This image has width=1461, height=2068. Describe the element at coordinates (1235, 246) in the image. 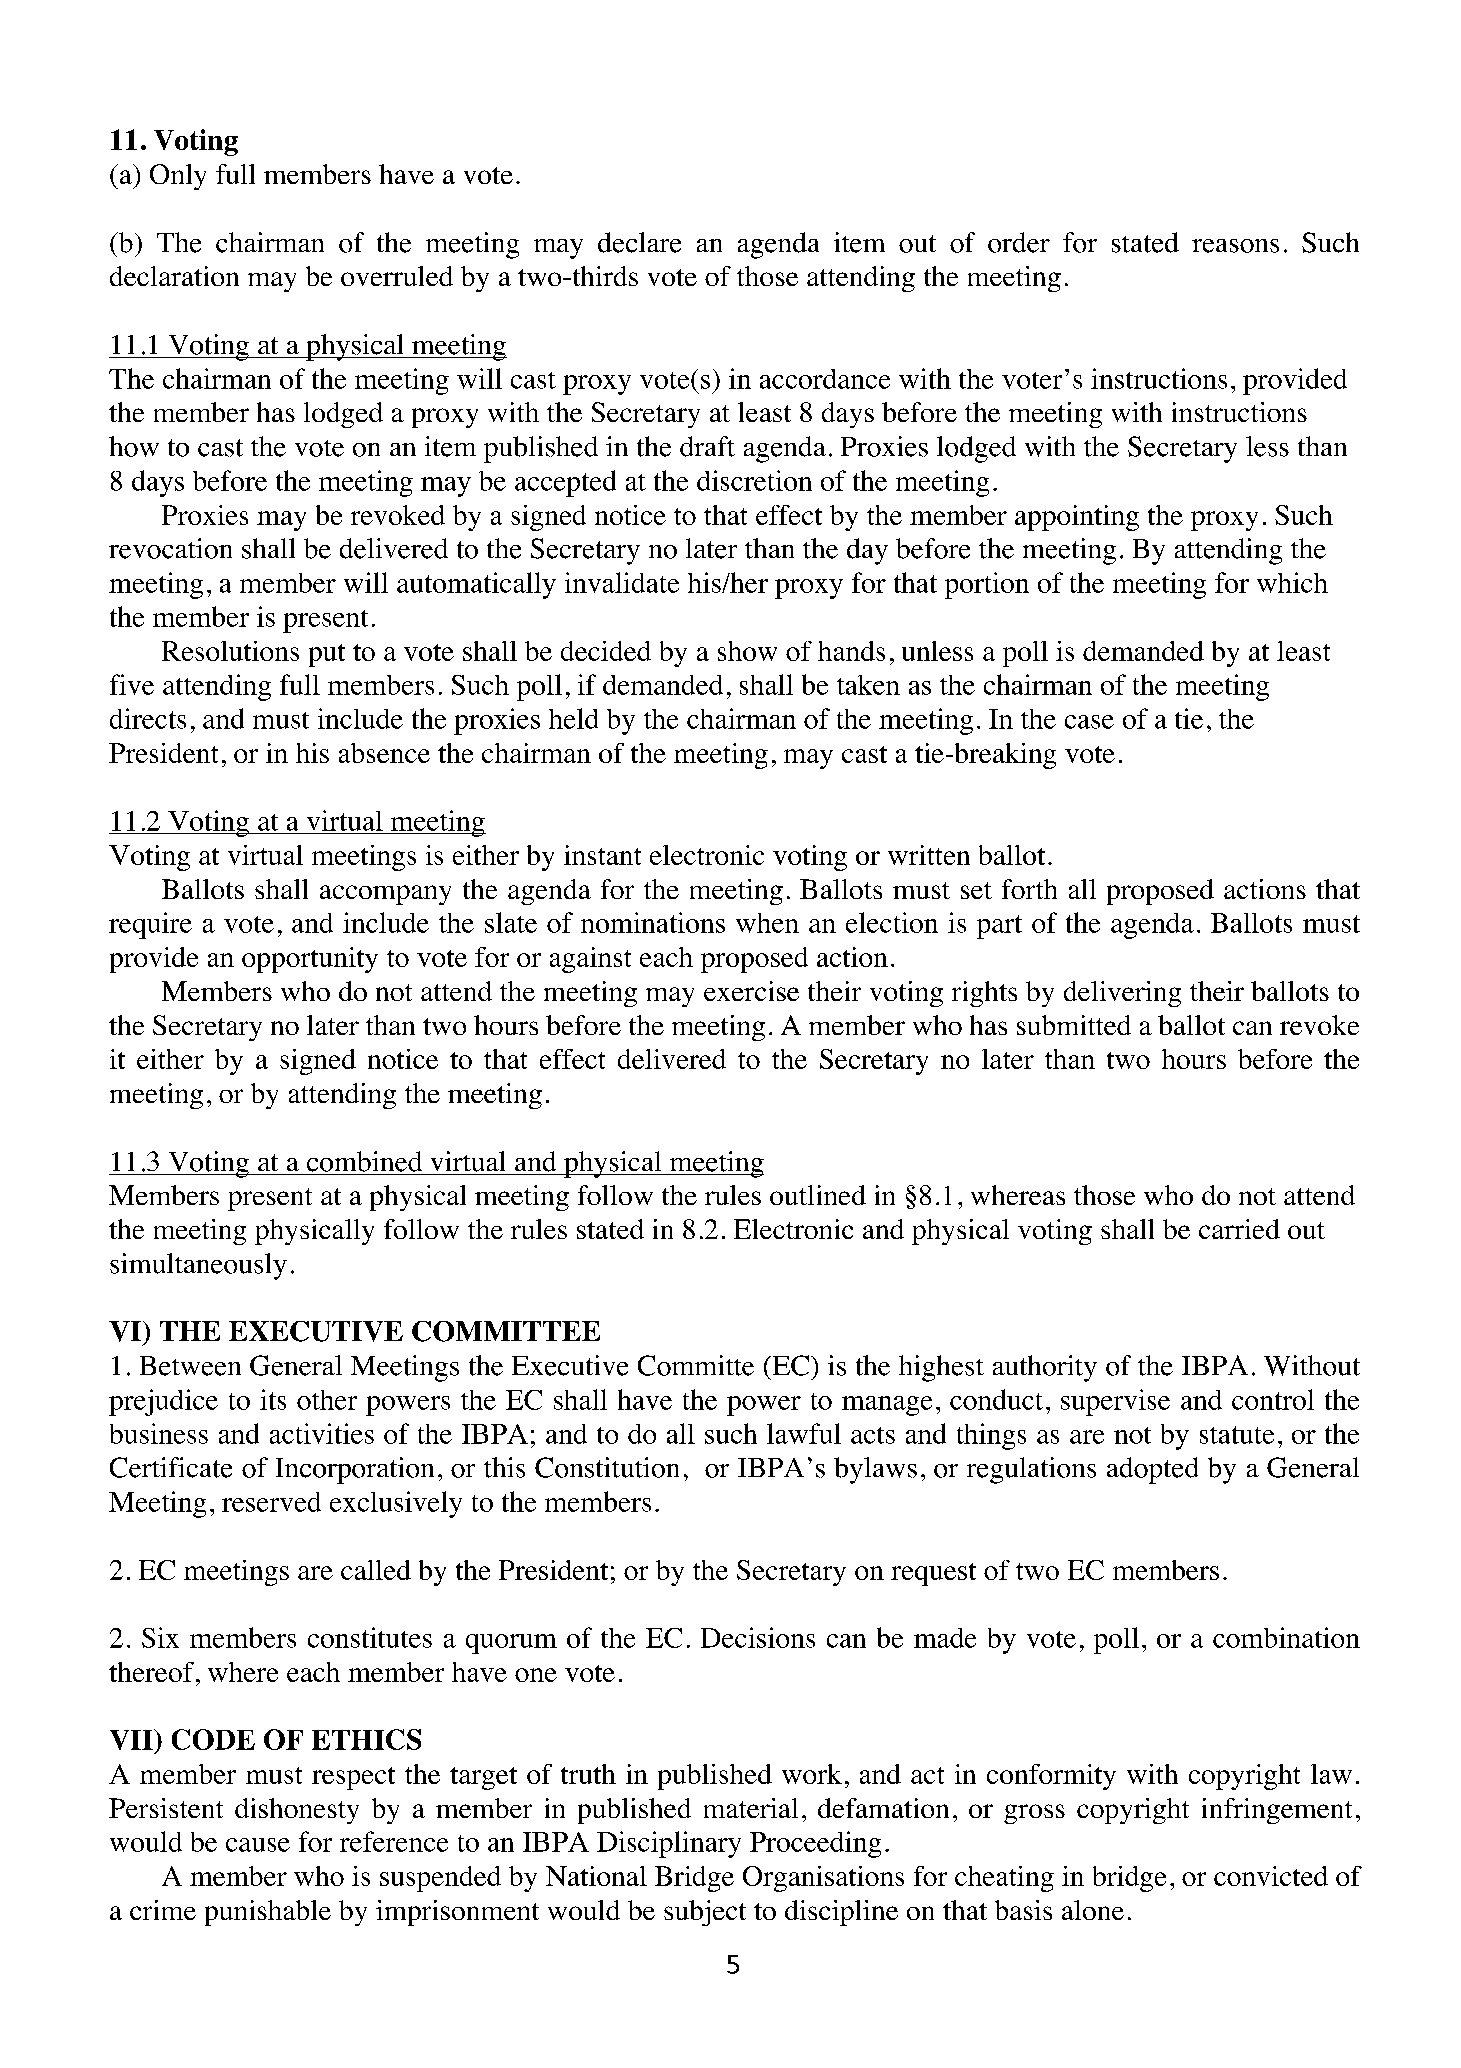

I see `reasons` at that location.
